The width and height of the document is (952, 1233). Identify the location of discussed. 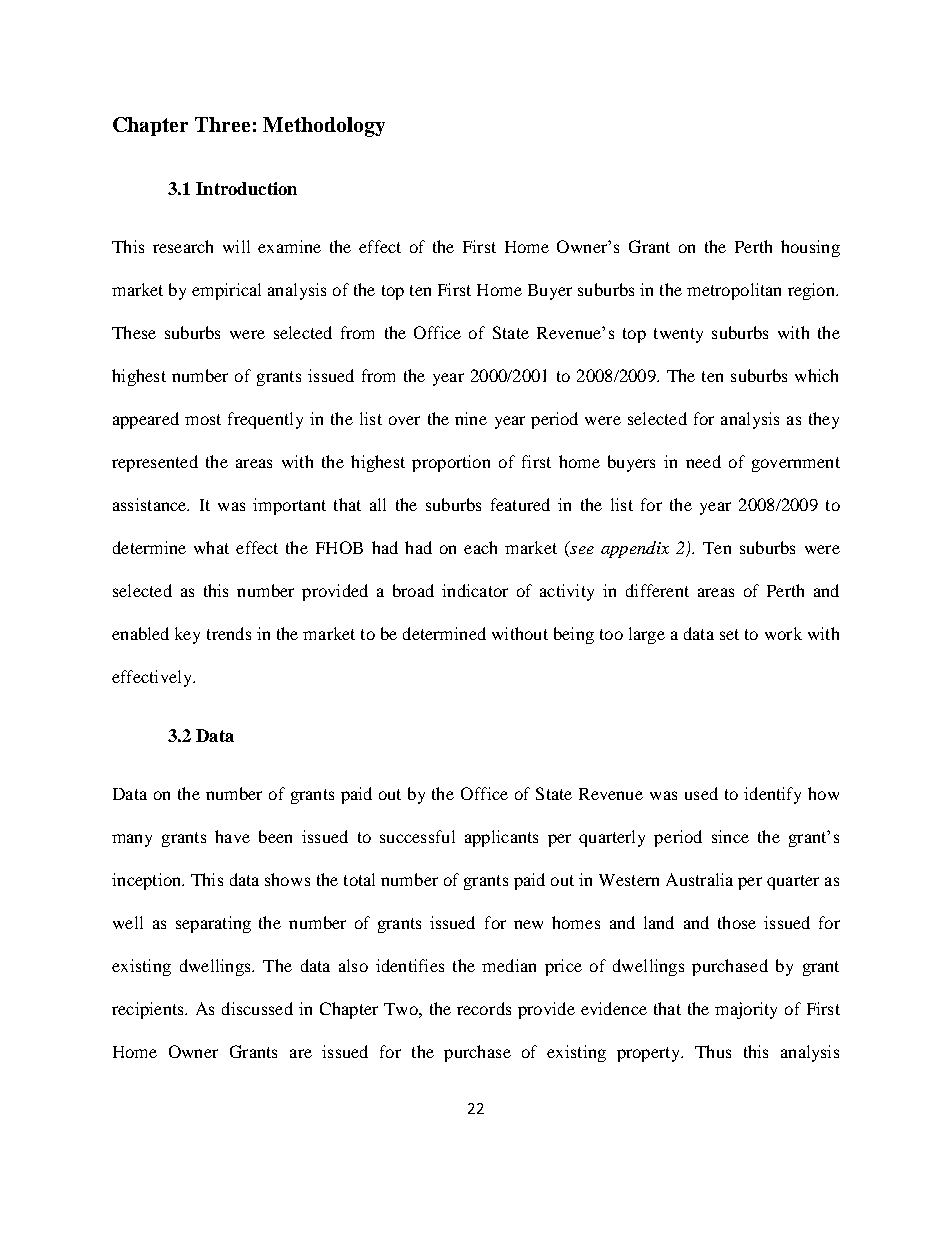
(257, 1008).
